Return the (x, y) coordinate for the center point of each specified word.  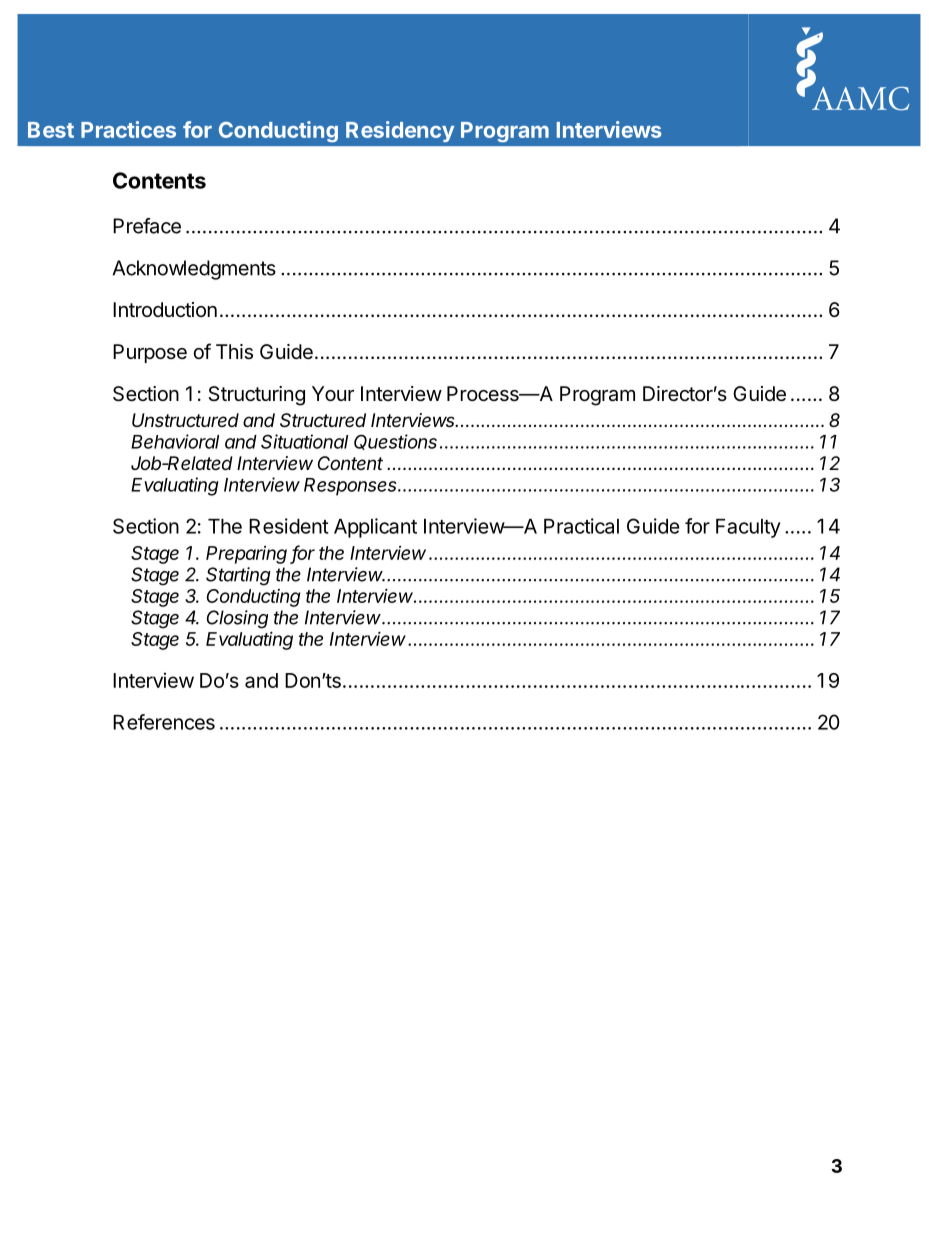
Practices (128, 129)
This (234, 352)
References (164, 722)
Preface (147, 226)
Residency (400, 131)
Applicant (375, 528)
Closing (237, 619)
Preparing (246, 555)
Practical (581, 526)
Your (333, 393)
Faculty (748, 528)
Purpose (150, 353)
